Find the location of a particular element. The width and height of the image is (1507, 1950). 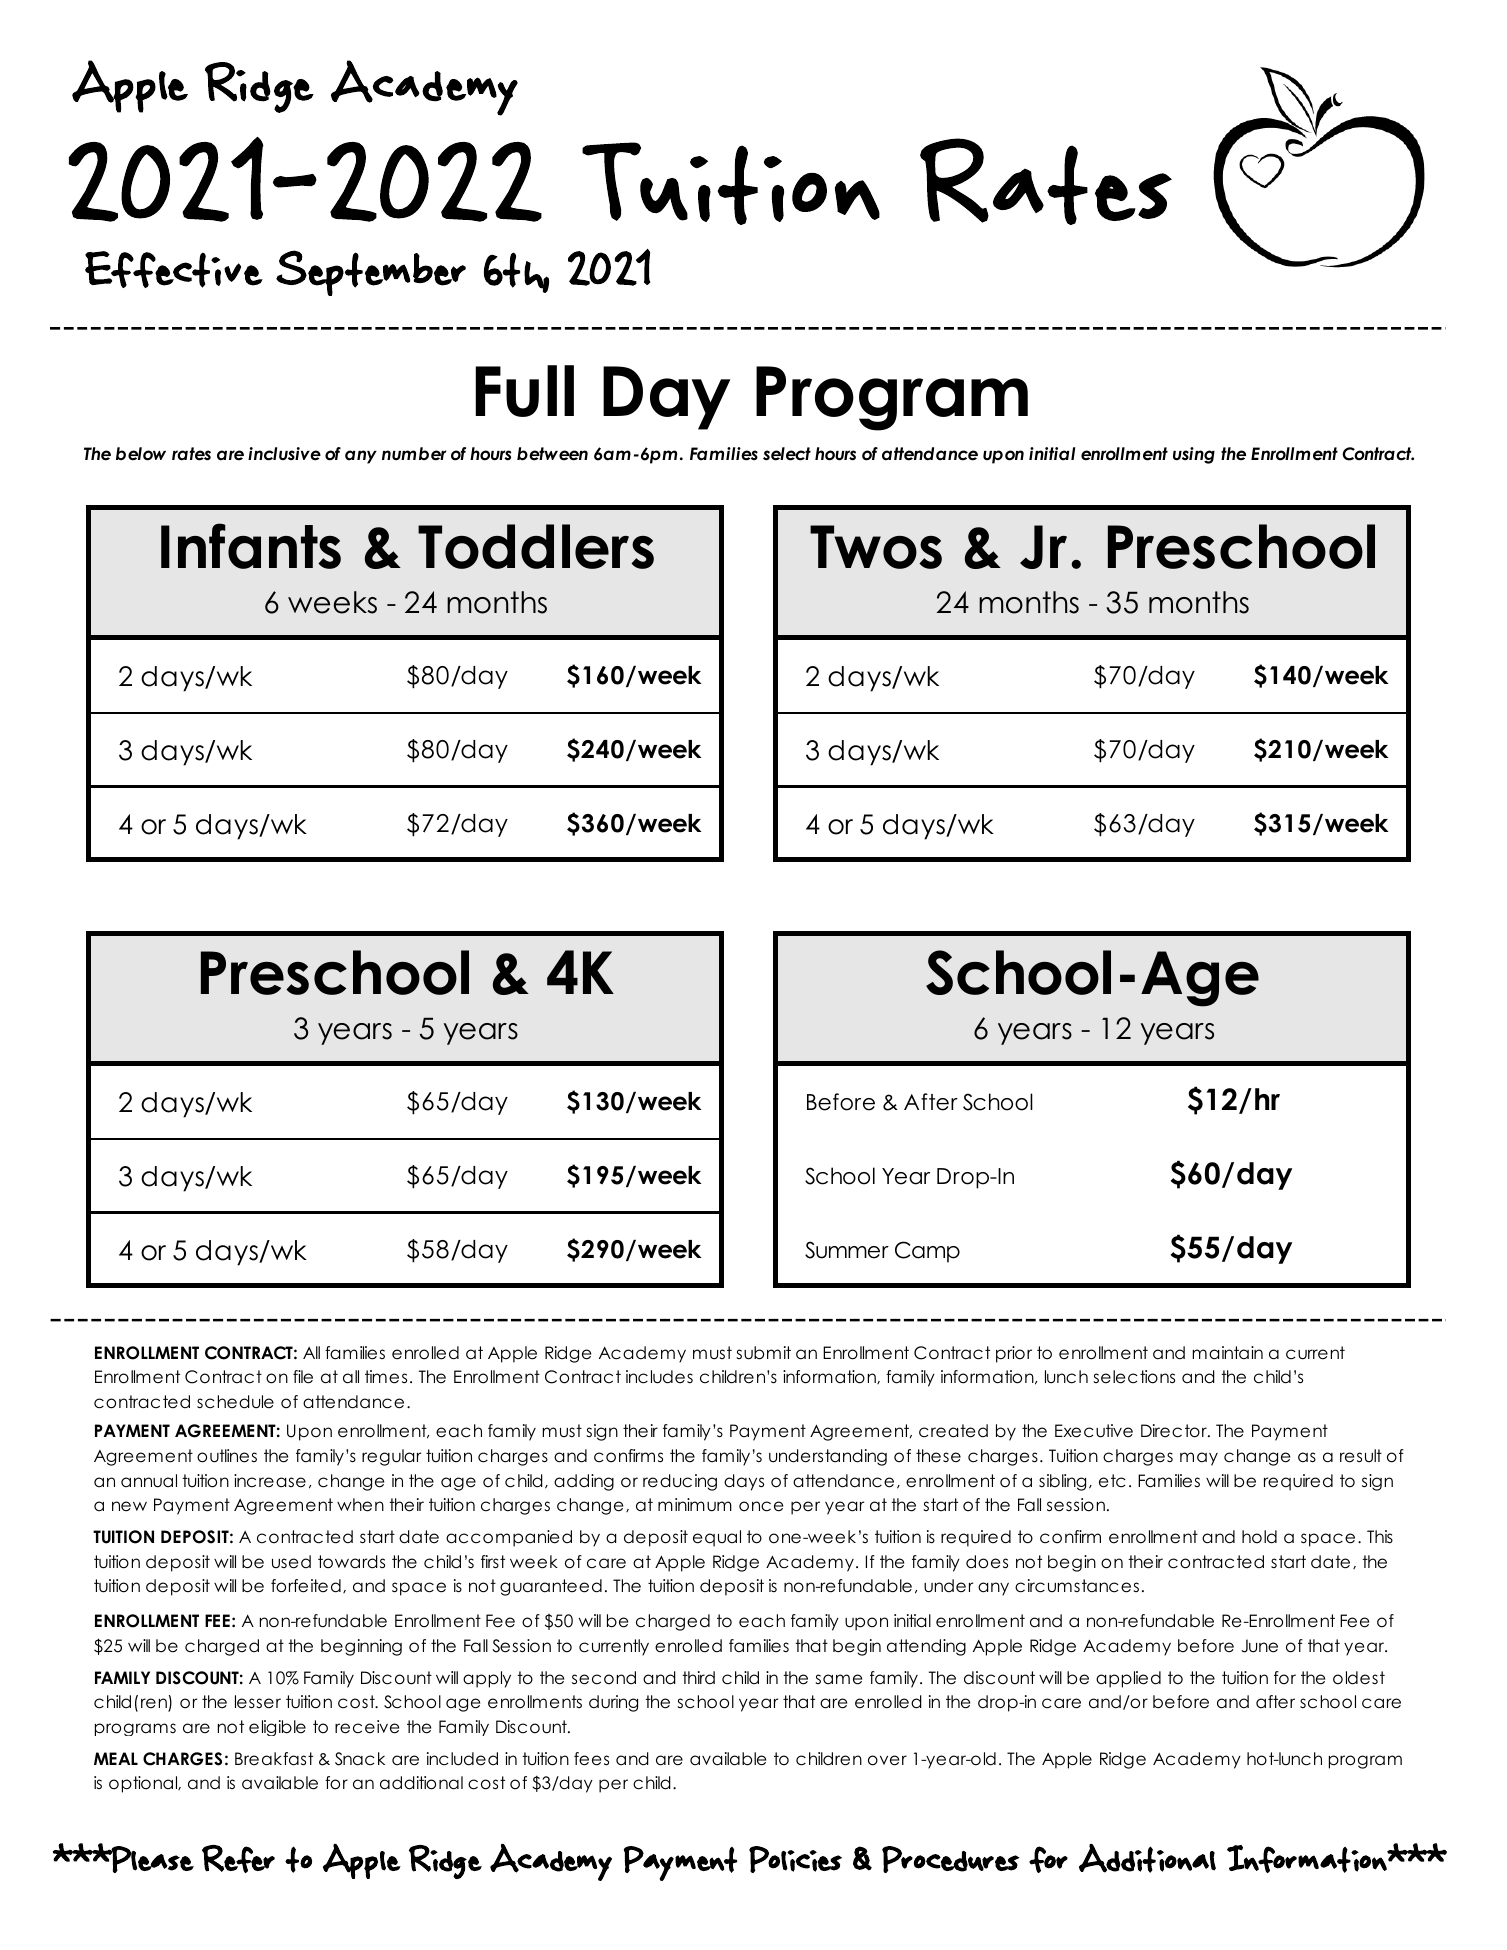

Infants is located at coordinates (251, 546).
